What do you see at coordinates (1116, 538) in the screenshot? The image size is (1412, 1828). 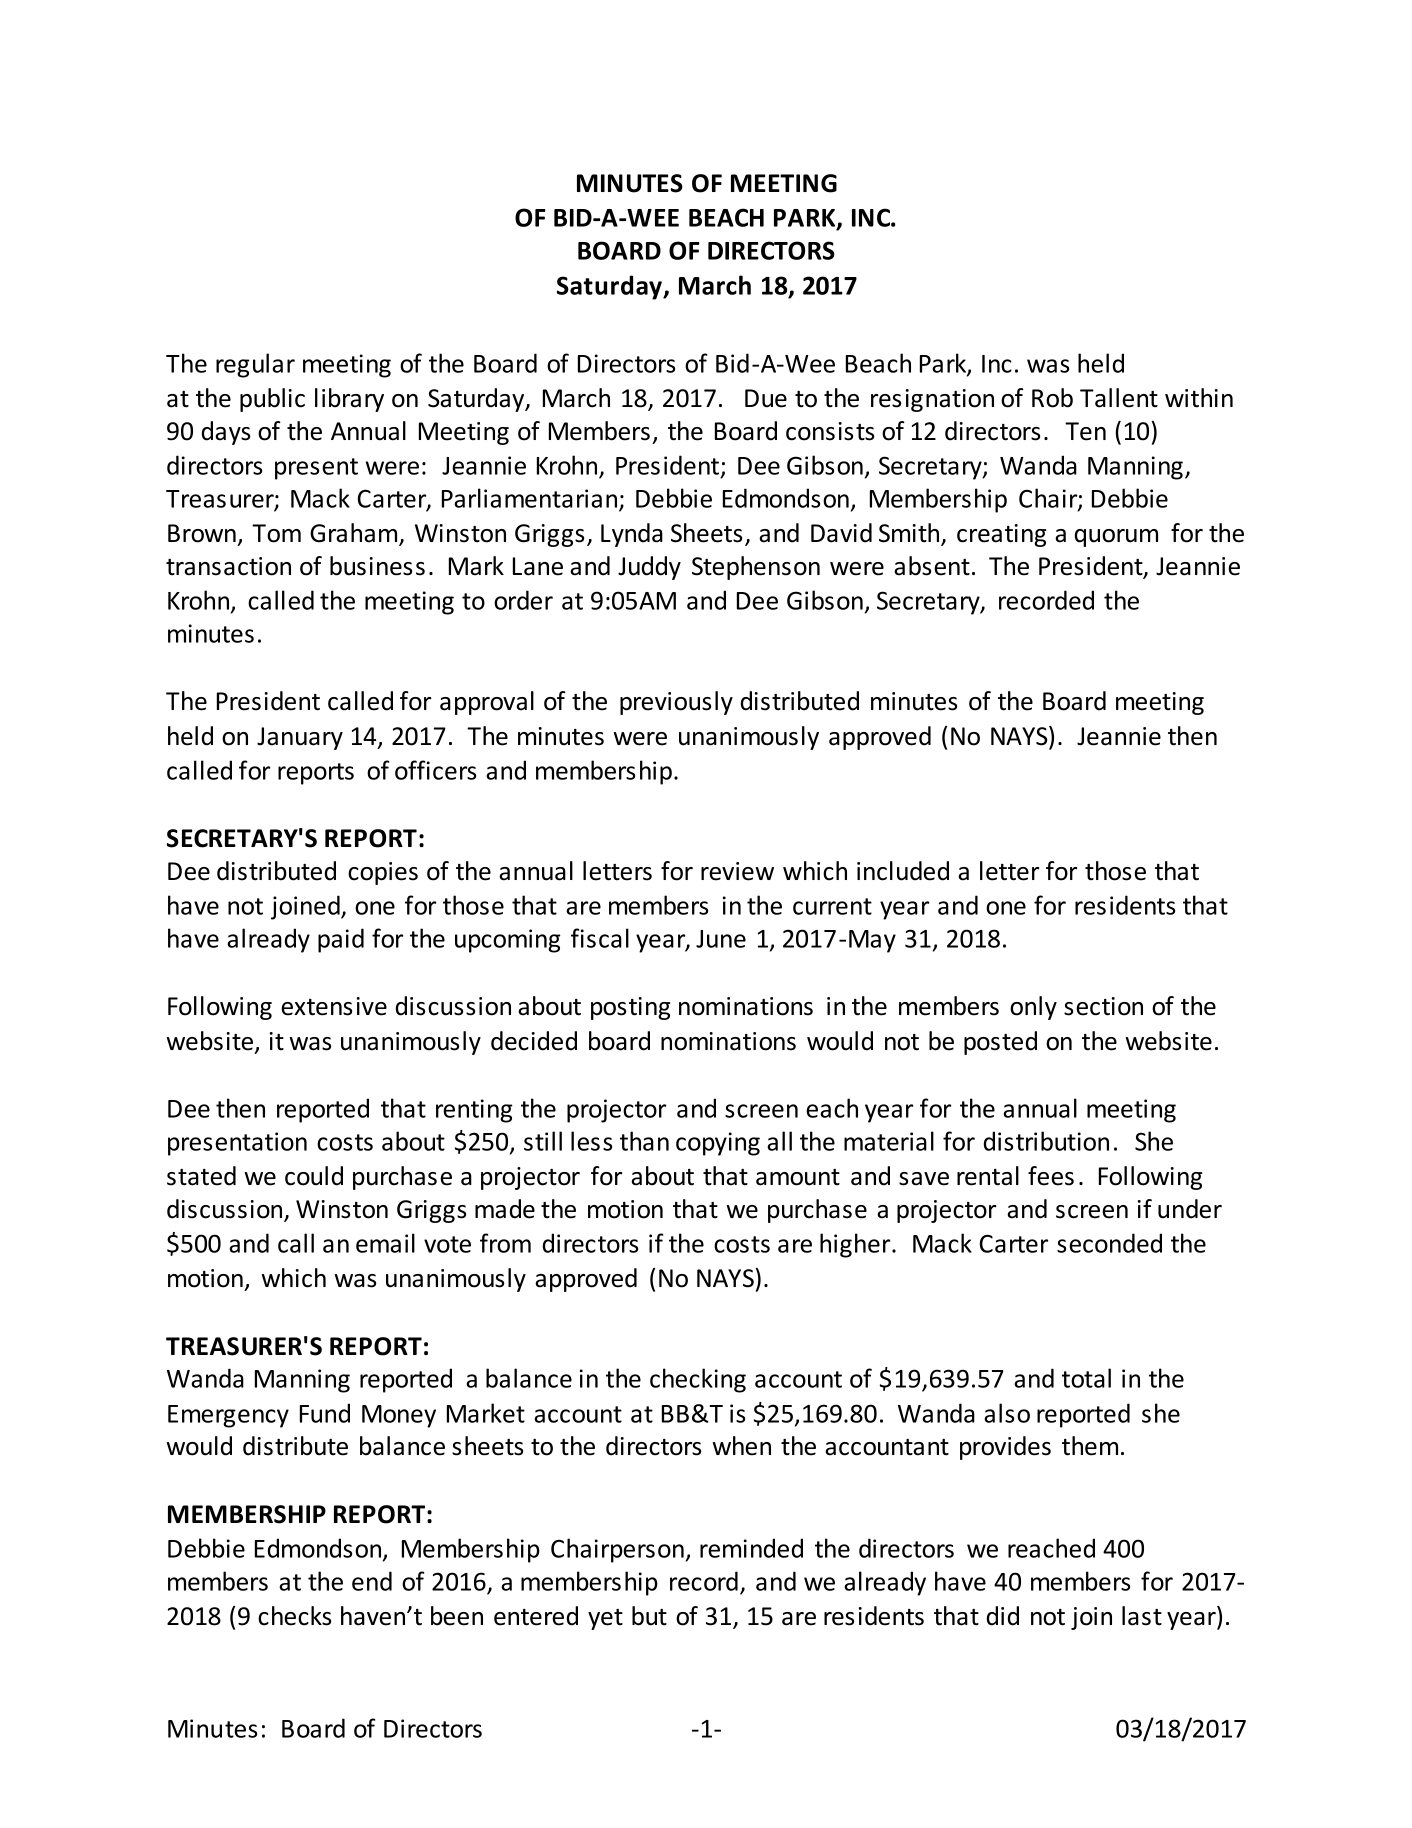 I see `quorum` at bounding box center [1116, 538].
